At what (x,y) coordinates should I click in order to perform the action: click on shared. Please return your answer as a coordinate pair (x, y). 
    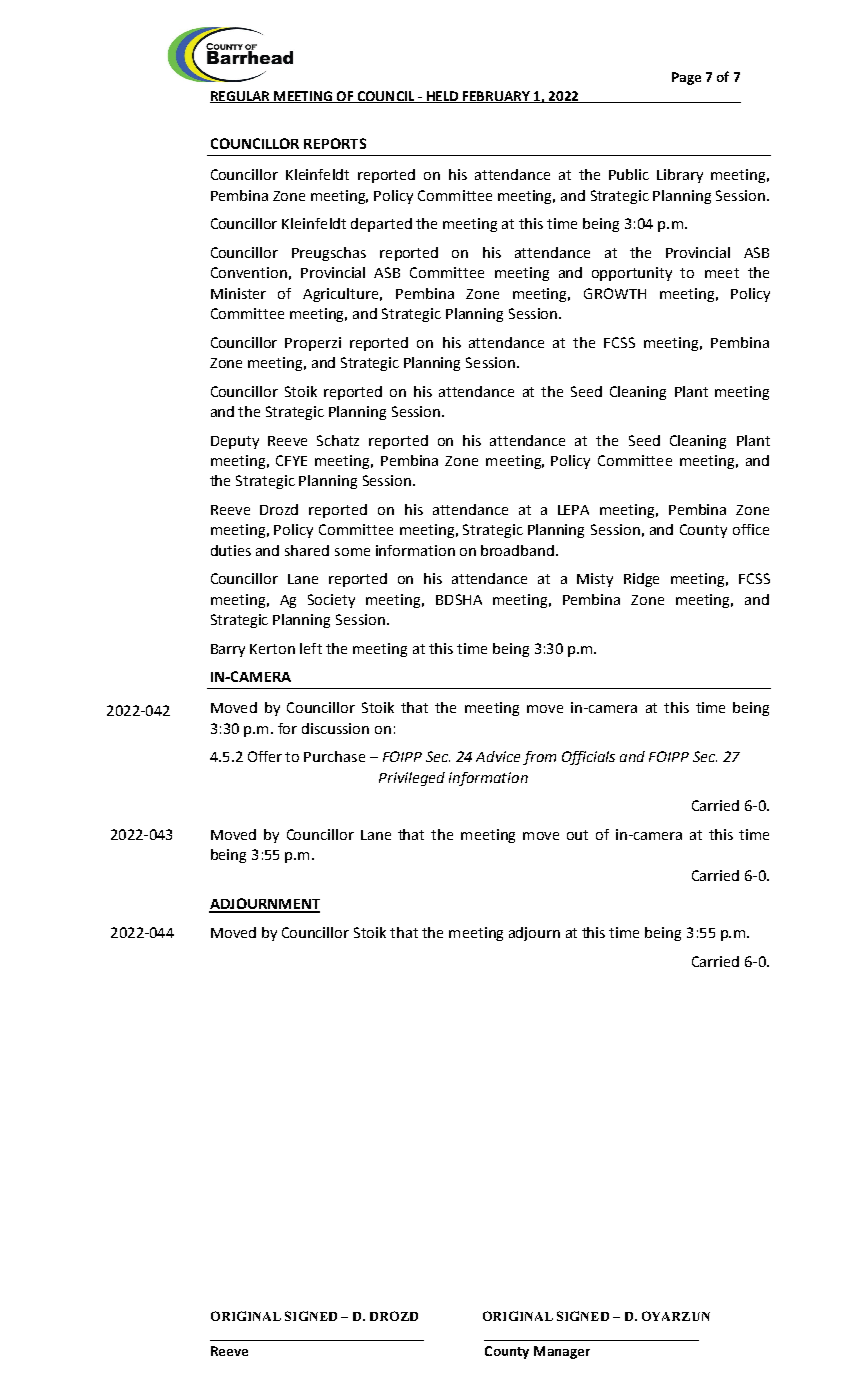
    Looking at the image, I should click on (307, 550).
